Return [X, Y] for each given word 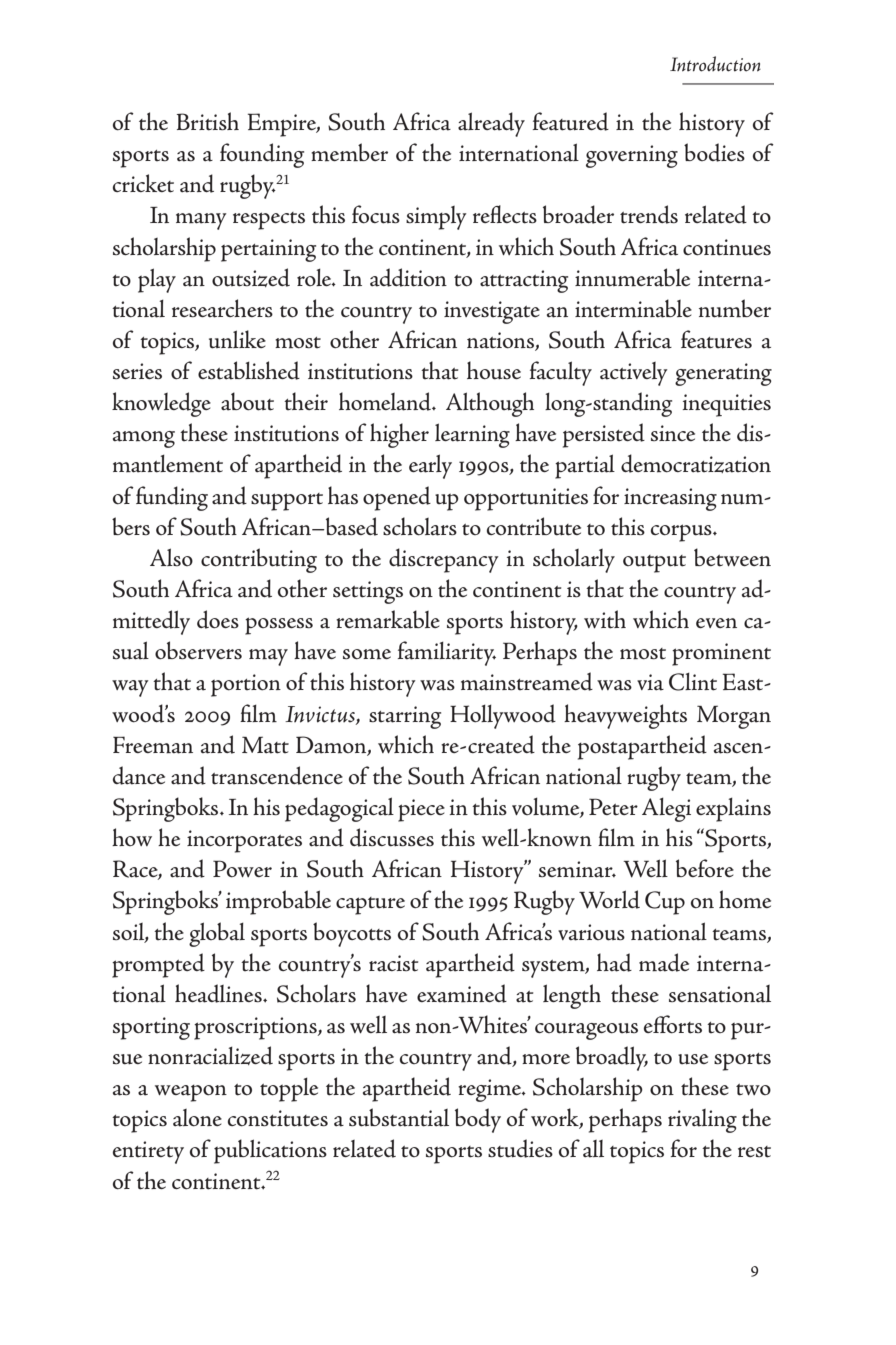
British [208, 121]
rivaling [702, 1121]
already [491, 124]
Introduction [715, 64]
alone [197, 1118]
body [478, 1120]
